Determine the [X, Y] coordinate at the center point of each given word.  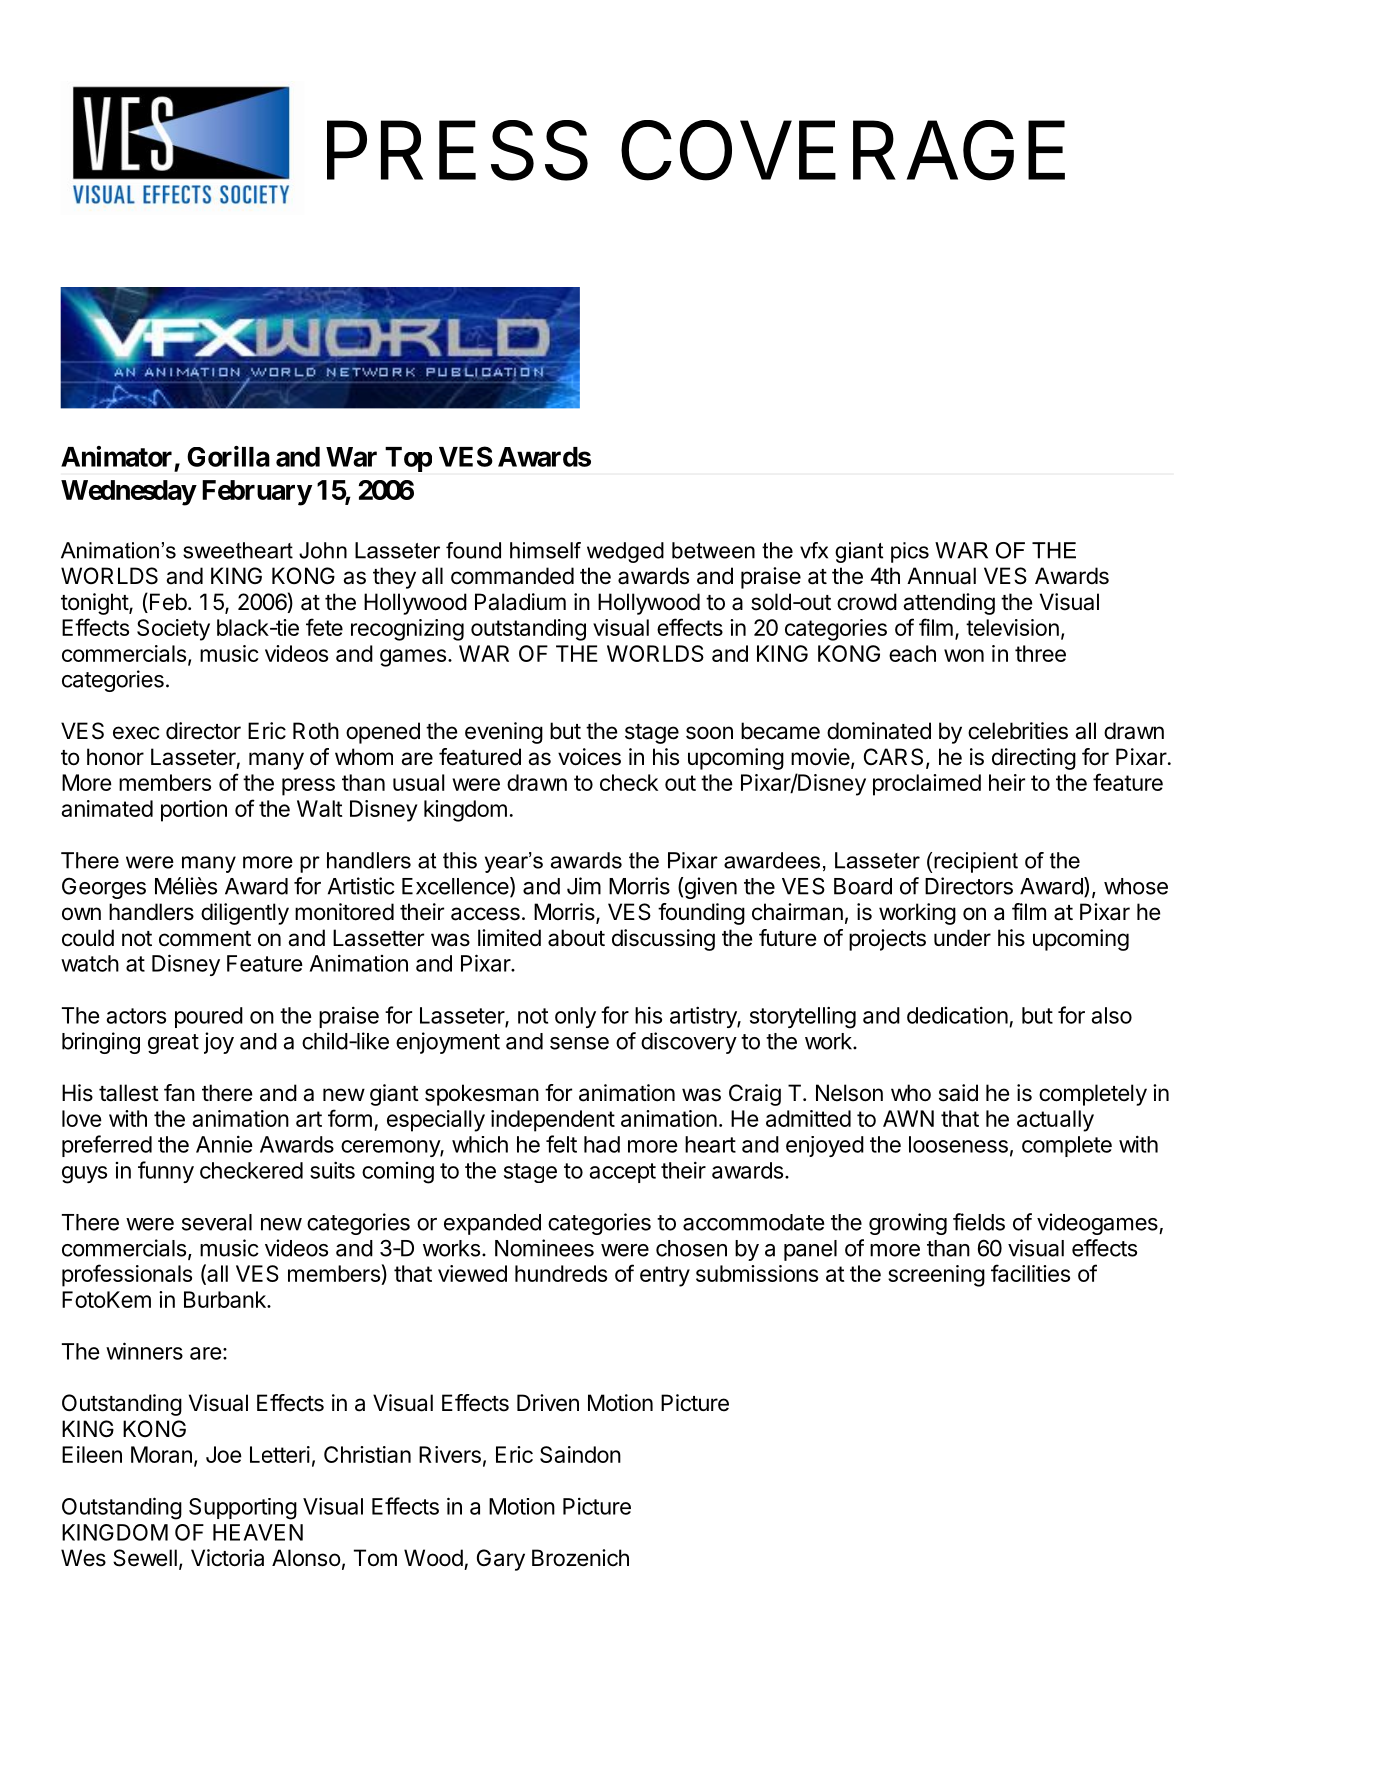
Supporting [243, 1509]
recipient [976, 862]
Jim [584, 886]
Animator [116, 456]
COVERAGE [843, 150]
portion [194, 811]
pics [910, 552]
